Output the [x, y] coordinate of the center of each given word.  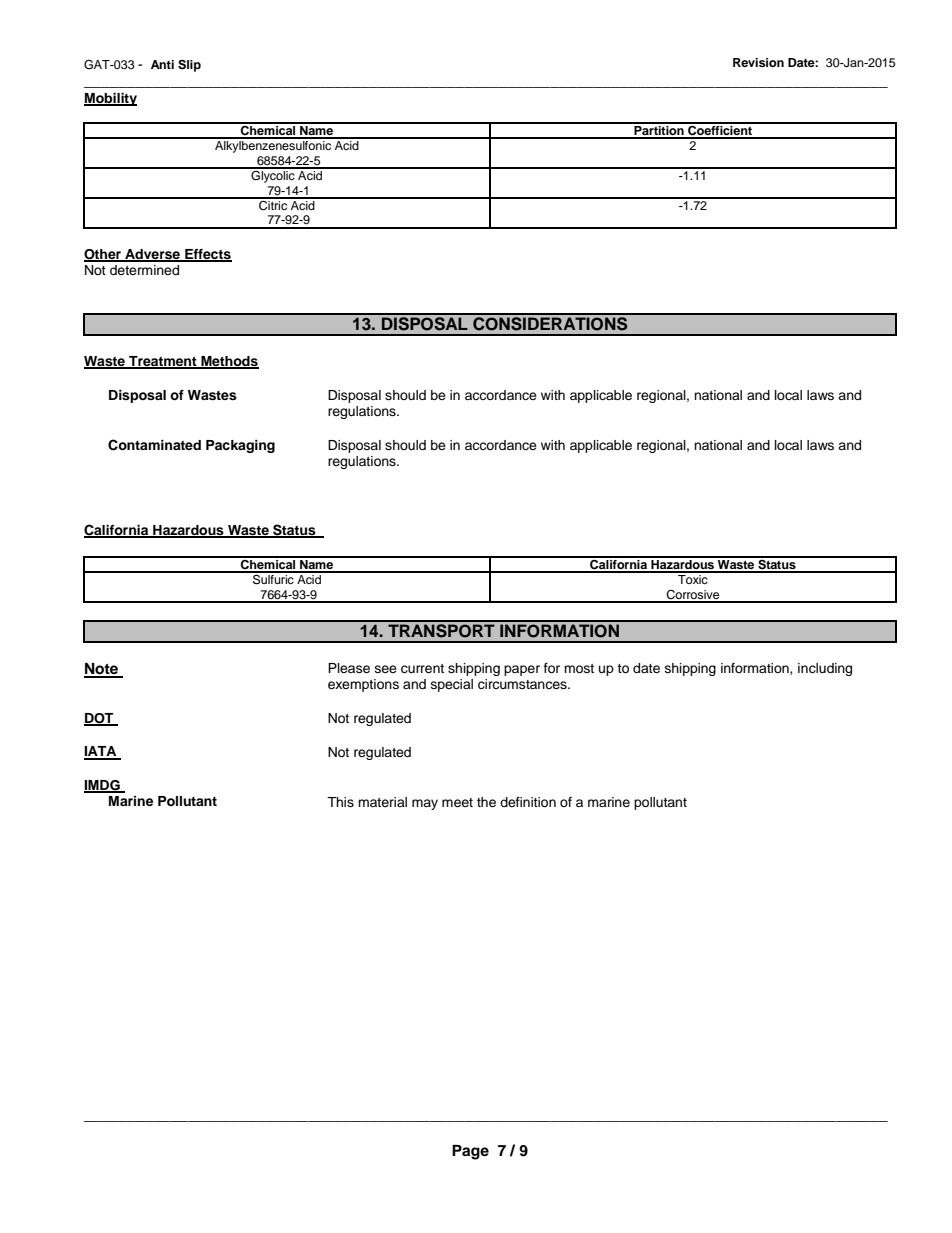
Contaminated [154, 445]
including [825, 669]
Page [470, 1152]
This [340, 802]
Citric [273, 204]
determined [144, 270]
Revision [758, 62]
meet [457, 802]
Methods [229, 362]
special [452, 685]
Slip [189, 66]
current [422, 669]
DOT [100, 719]
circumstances [523, 684]
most [579, 668]
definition [528, 802]
